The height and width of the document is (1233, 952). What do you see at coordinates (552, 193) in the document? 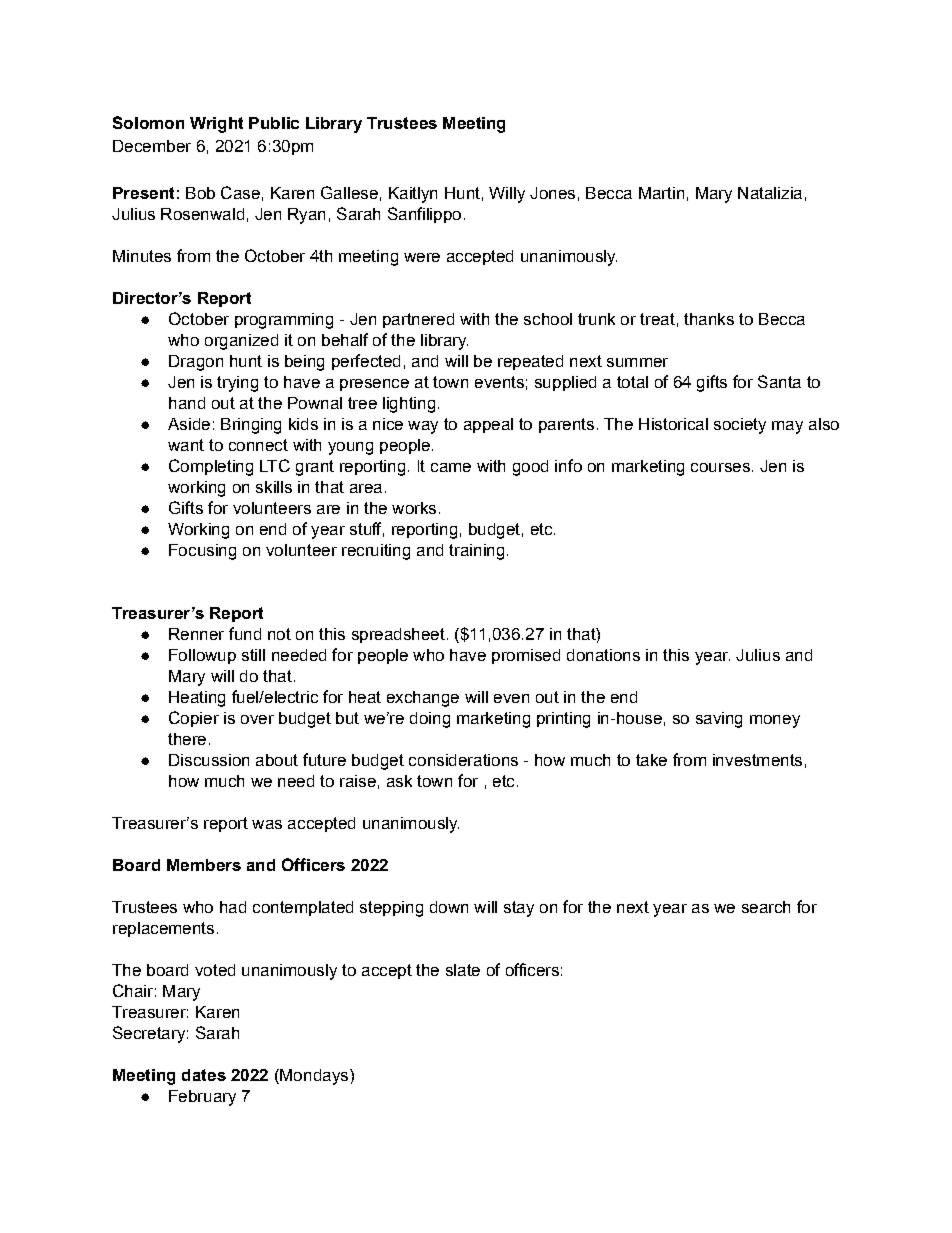
I see `Jones` at bounding box center [552, 193].
